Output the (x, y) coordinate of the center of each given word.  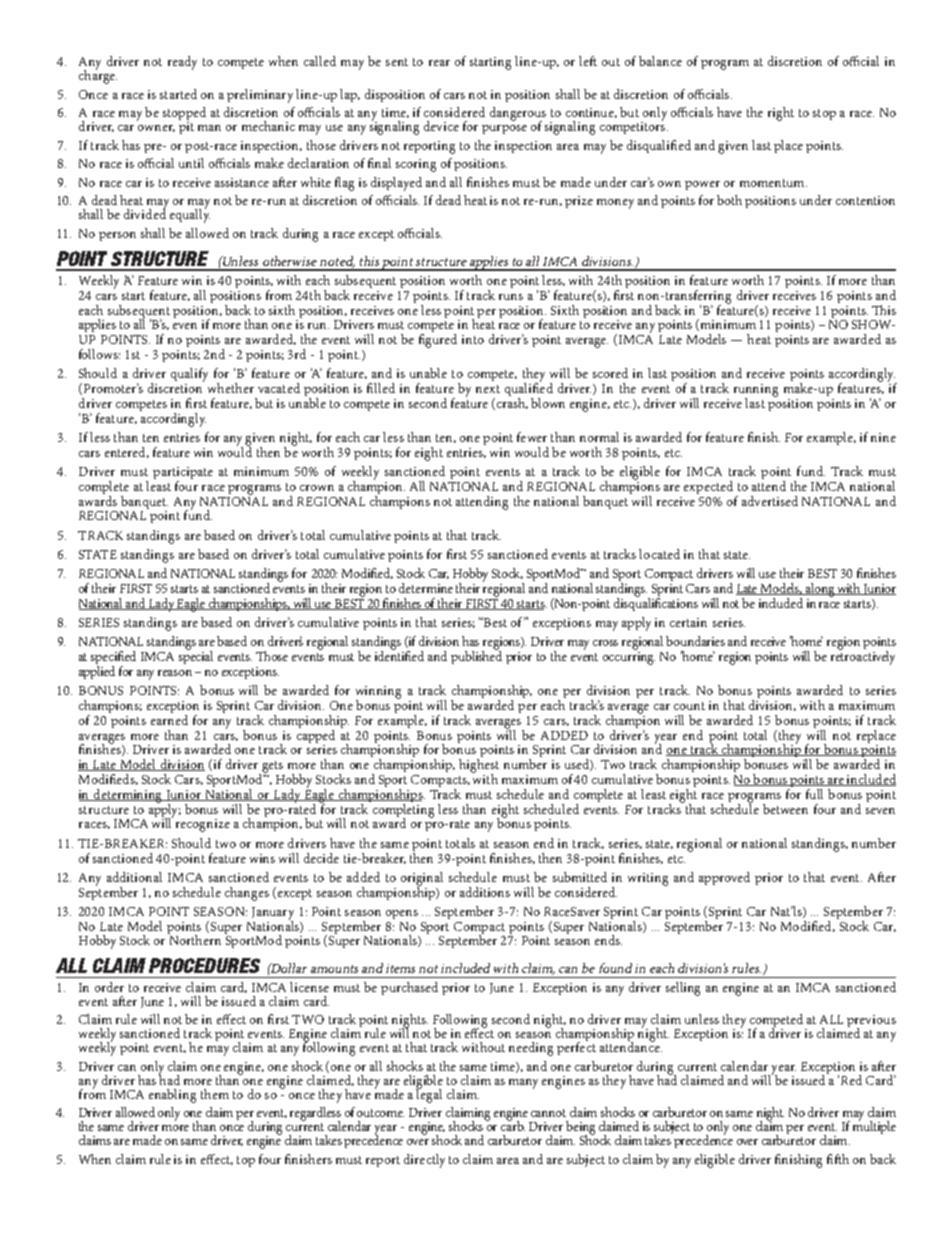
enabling (172, 1096)
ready (182, 63)
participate (183, 474)
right (781, 114)
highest (479, 767)
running (756, 391)
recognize (203, 825)
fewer (532, 437)
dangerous (518, 115)
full (814, 794)
